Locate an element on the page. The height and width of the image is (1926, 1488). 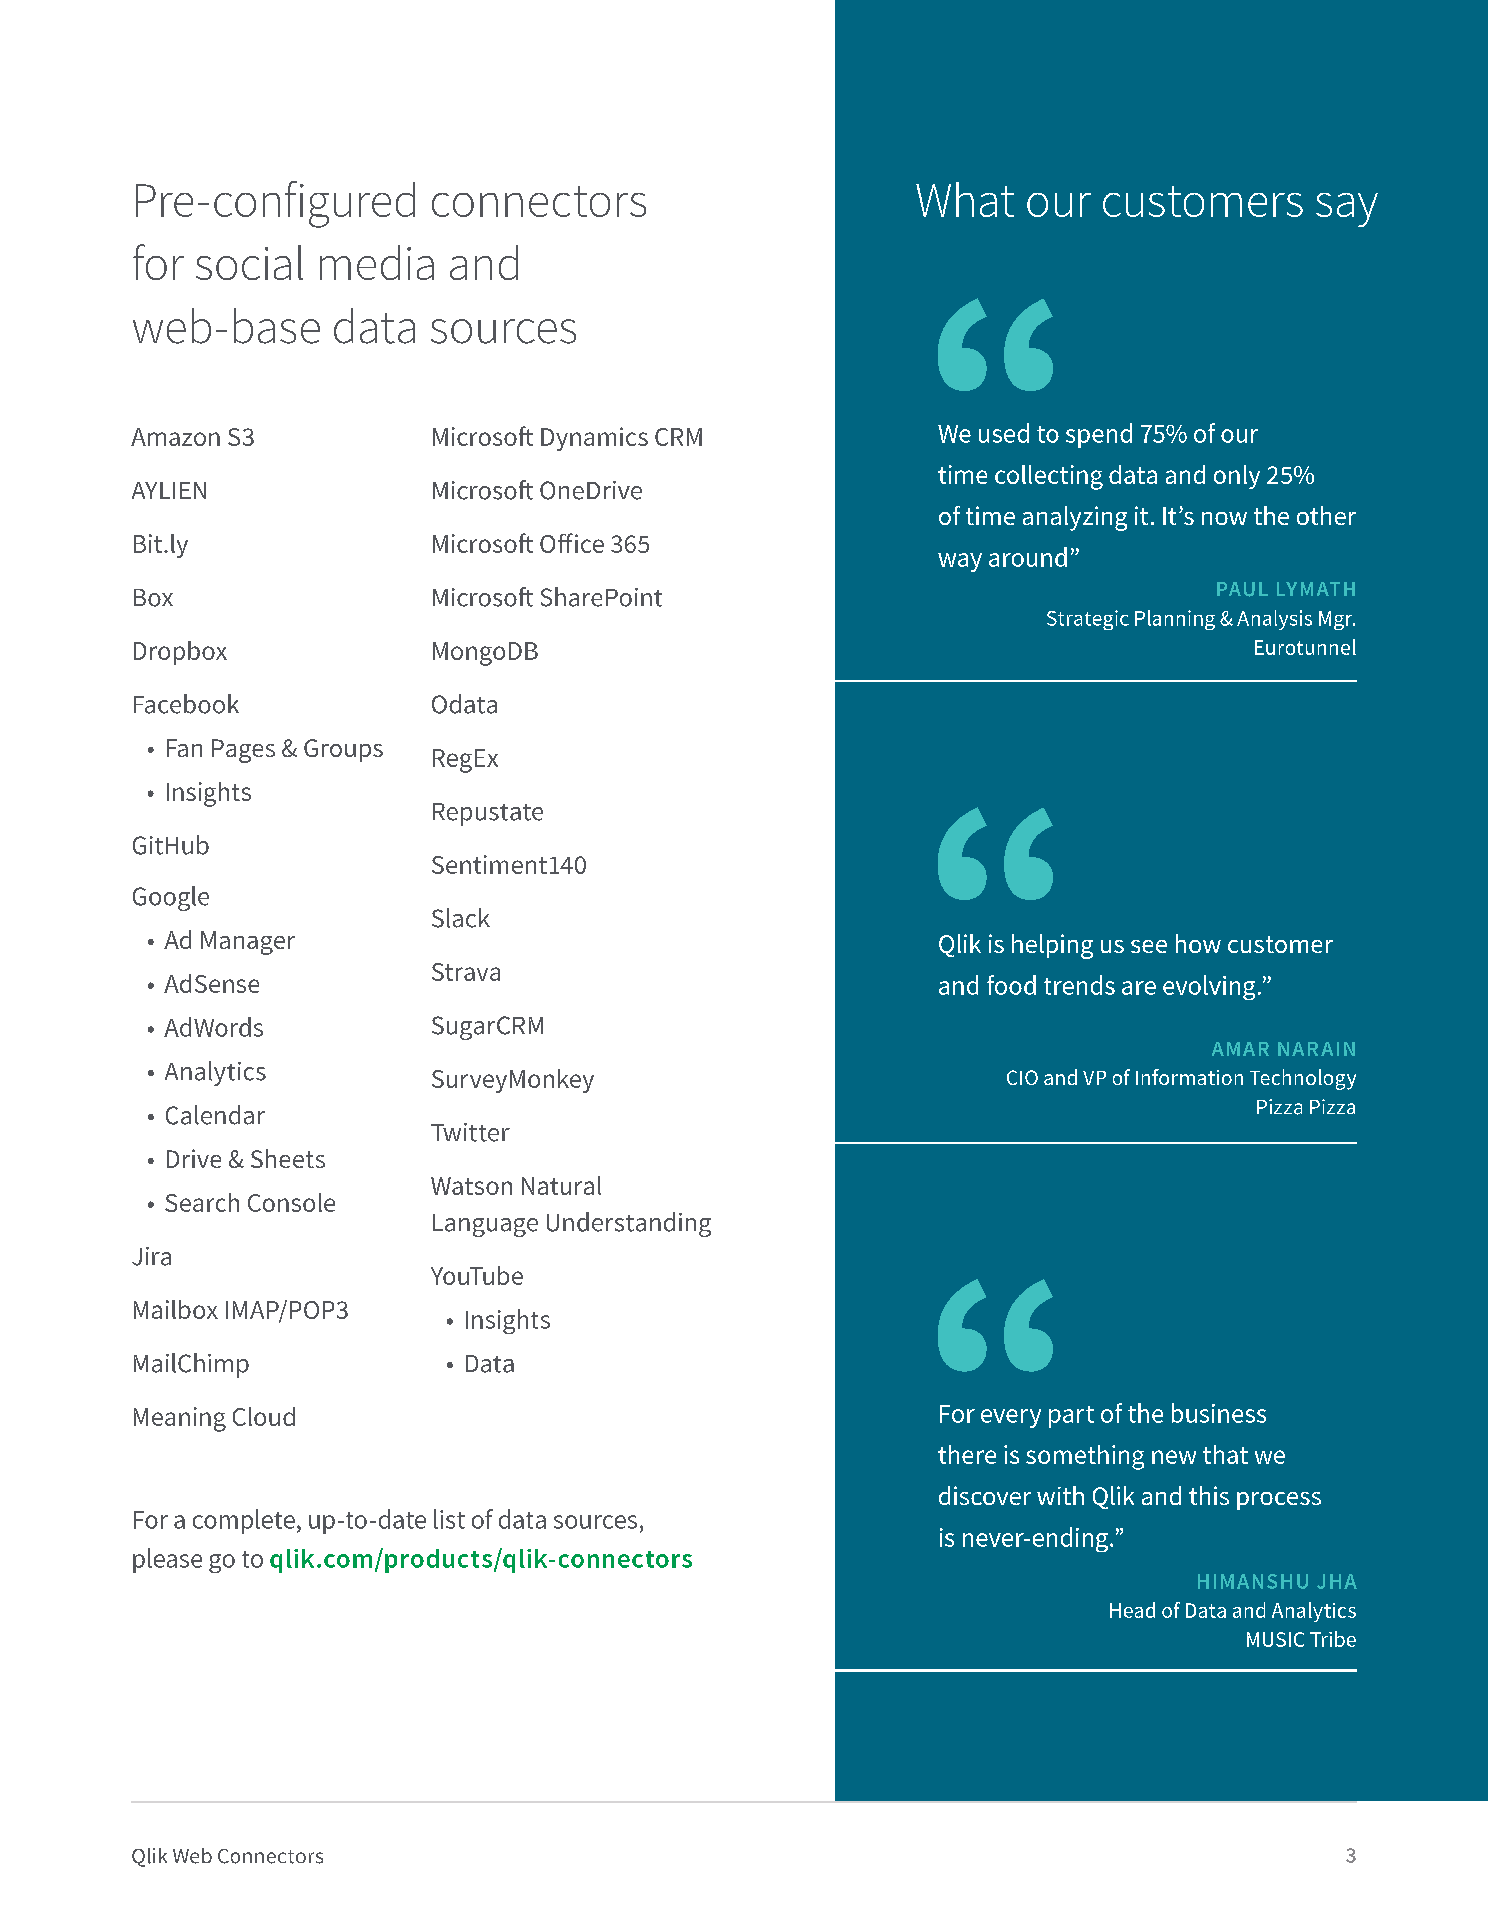
PAUL is located at coordinates (1242, 589).
